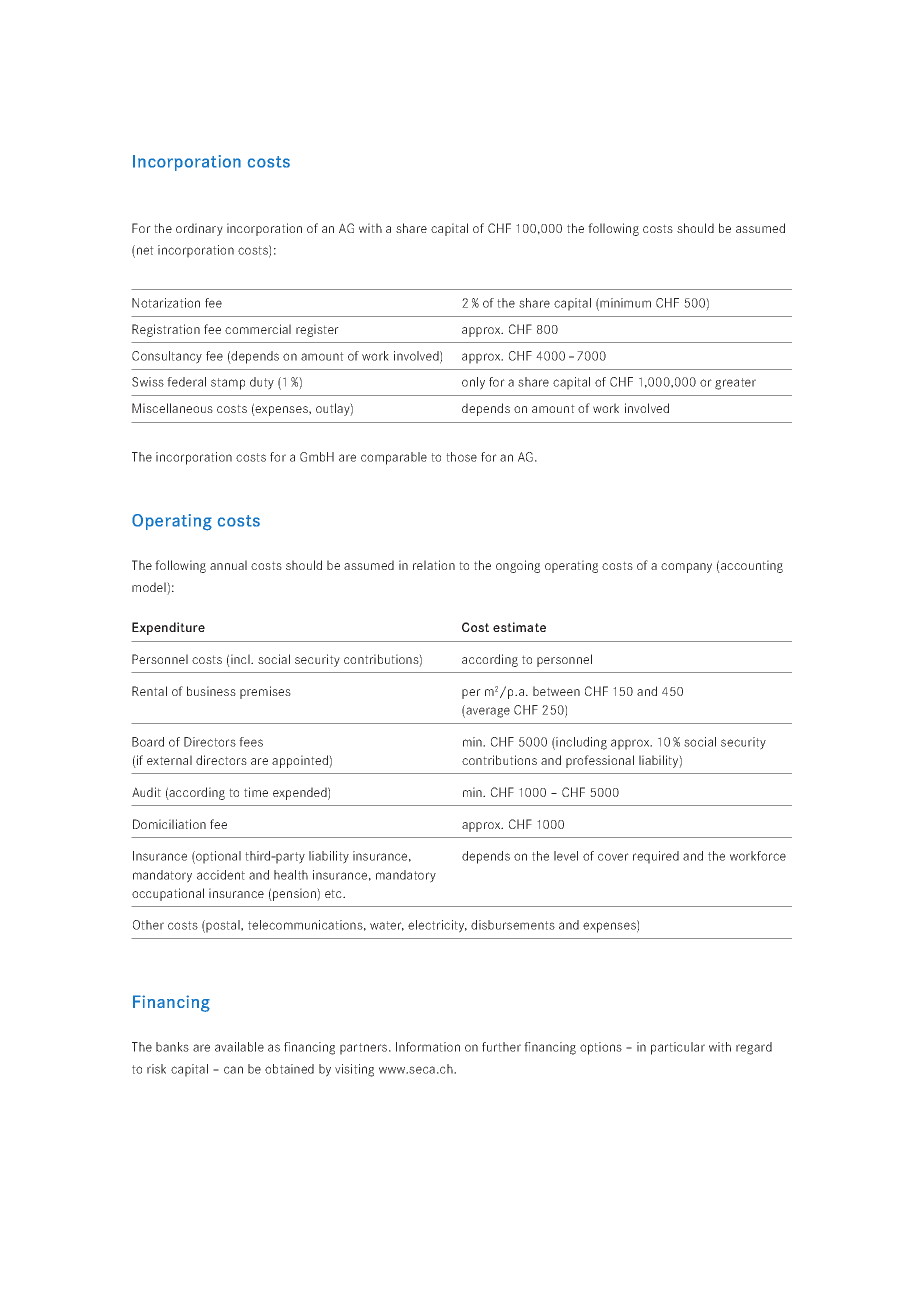 The width and height of the image is (924, 1308). I want to click on register, so click(317, 330).
